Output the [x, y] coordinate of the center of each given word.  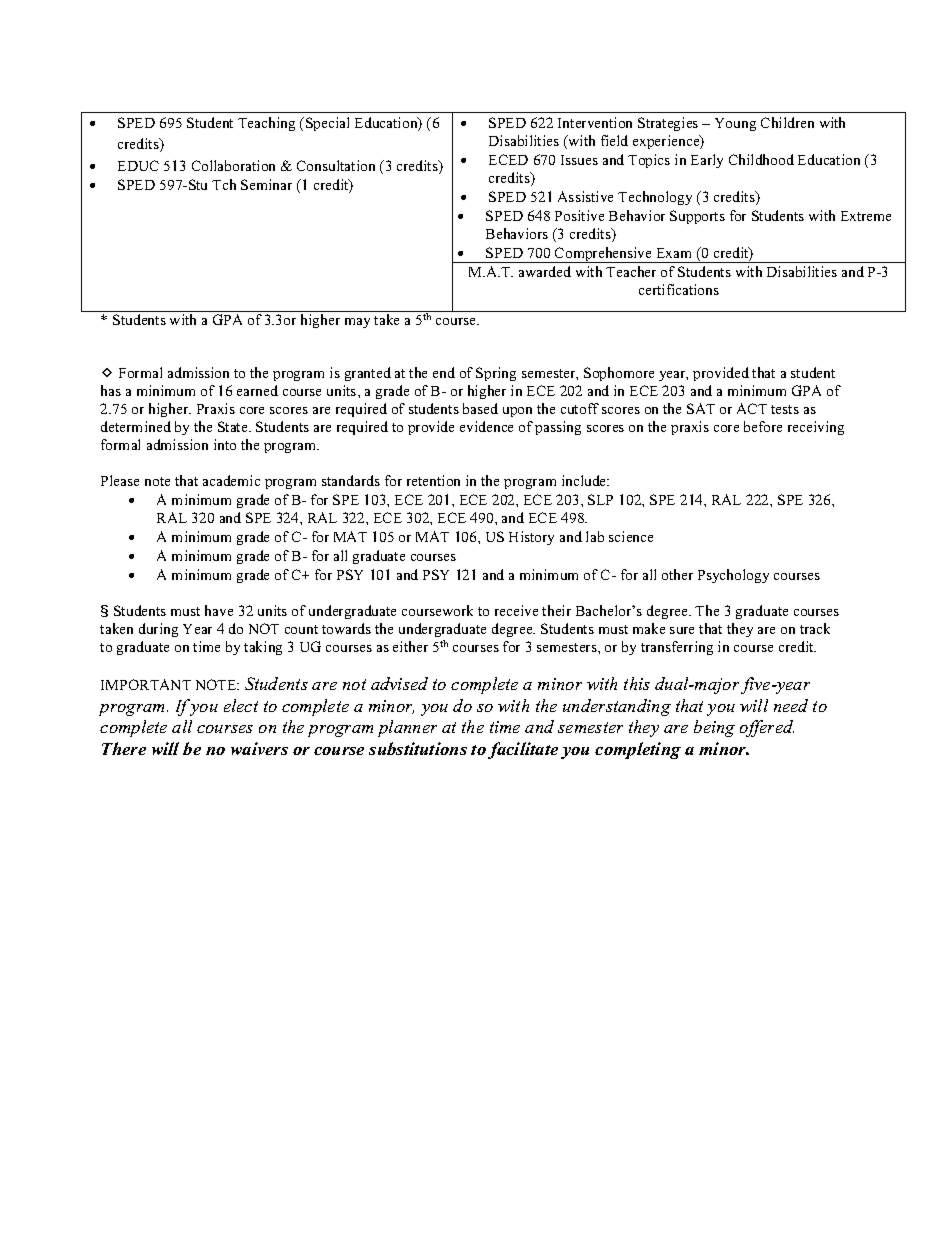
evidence [486, 426]
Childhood [761, 159]
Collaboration [233, 165]
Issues [579, 160]
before [763, 426]
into [225, 444]
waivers [259, 748]
